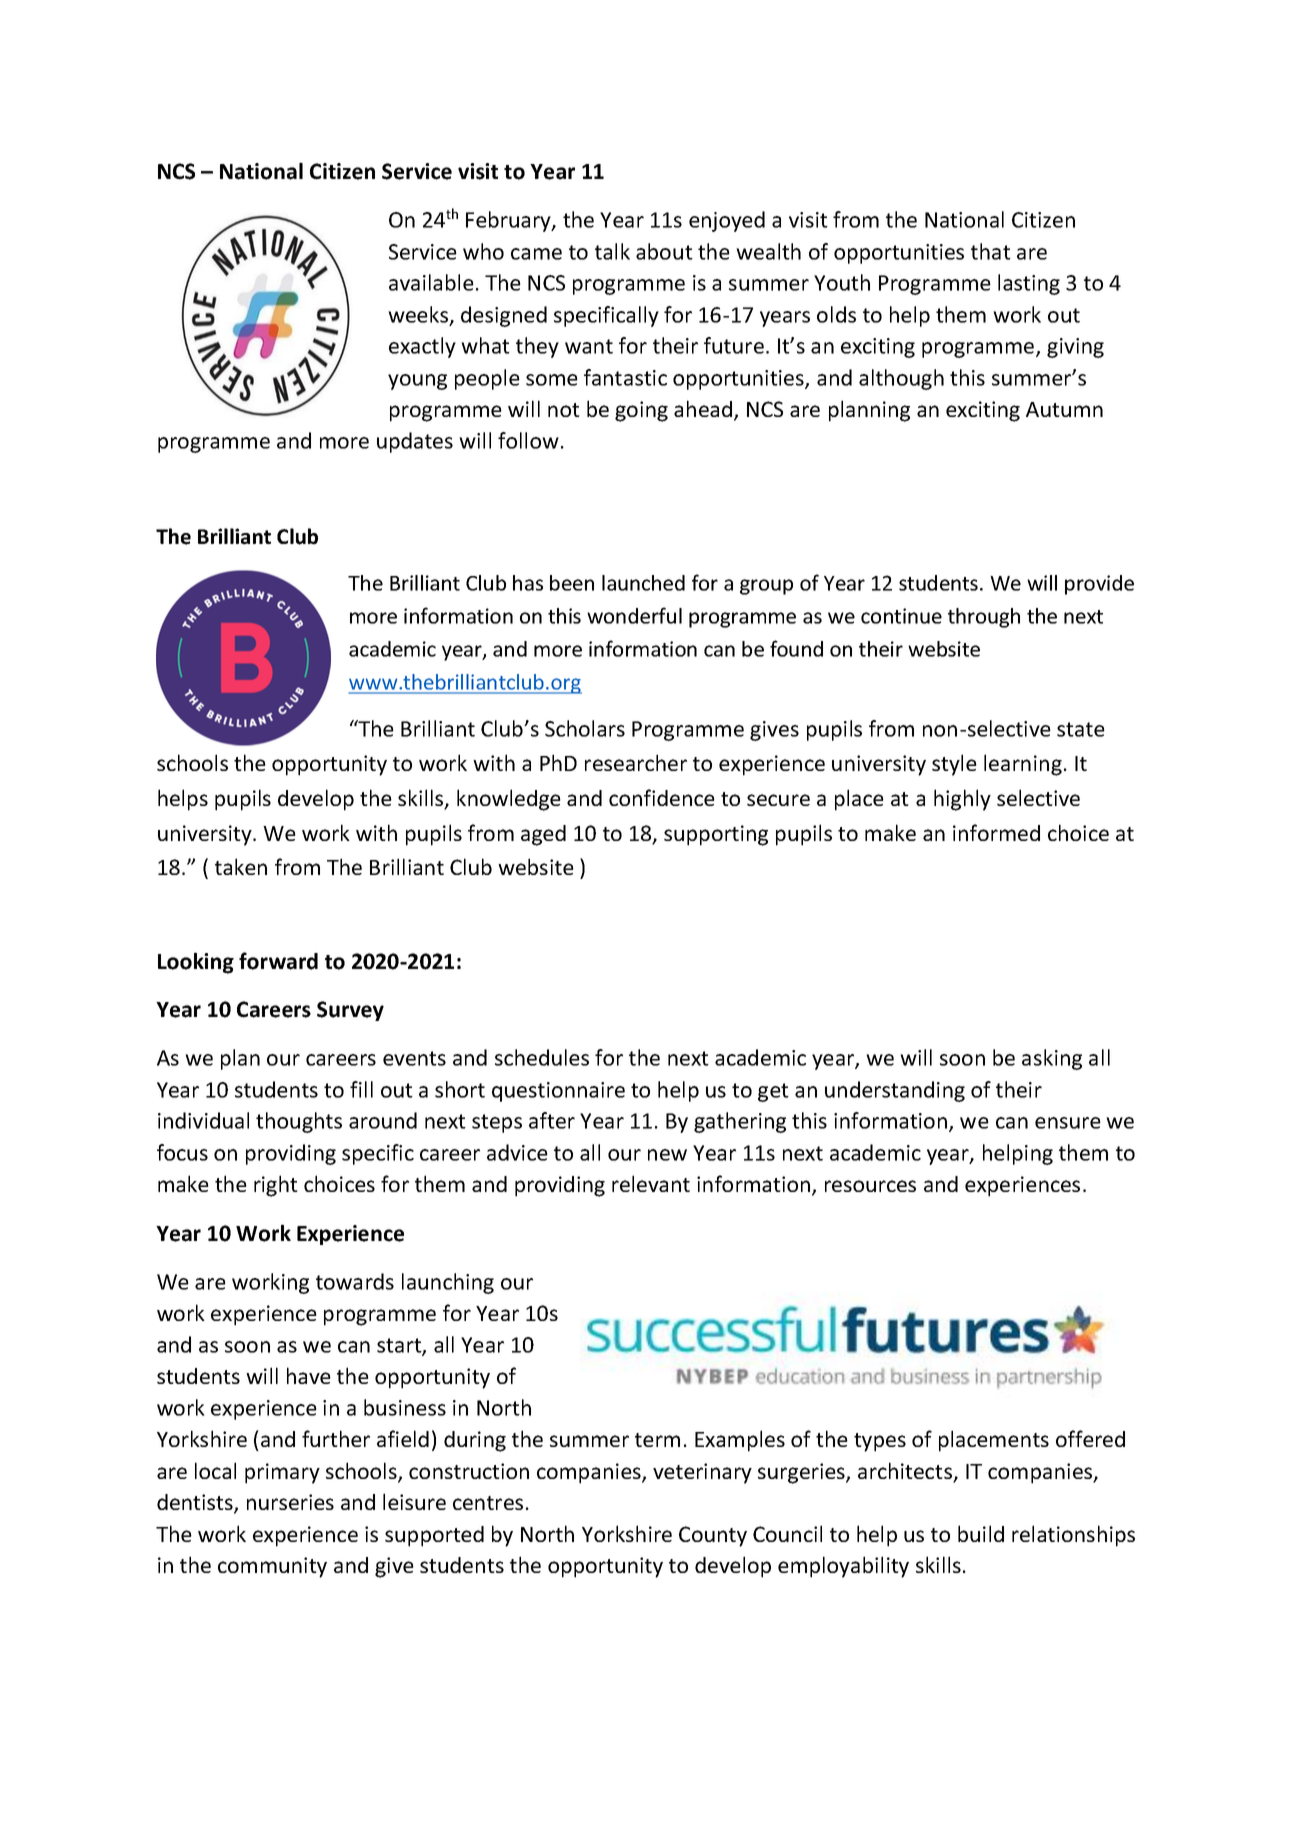  What do you see at coordinates (636, 762) in the screenshot?
I see `researcher` at bounding box center [636, 762].
